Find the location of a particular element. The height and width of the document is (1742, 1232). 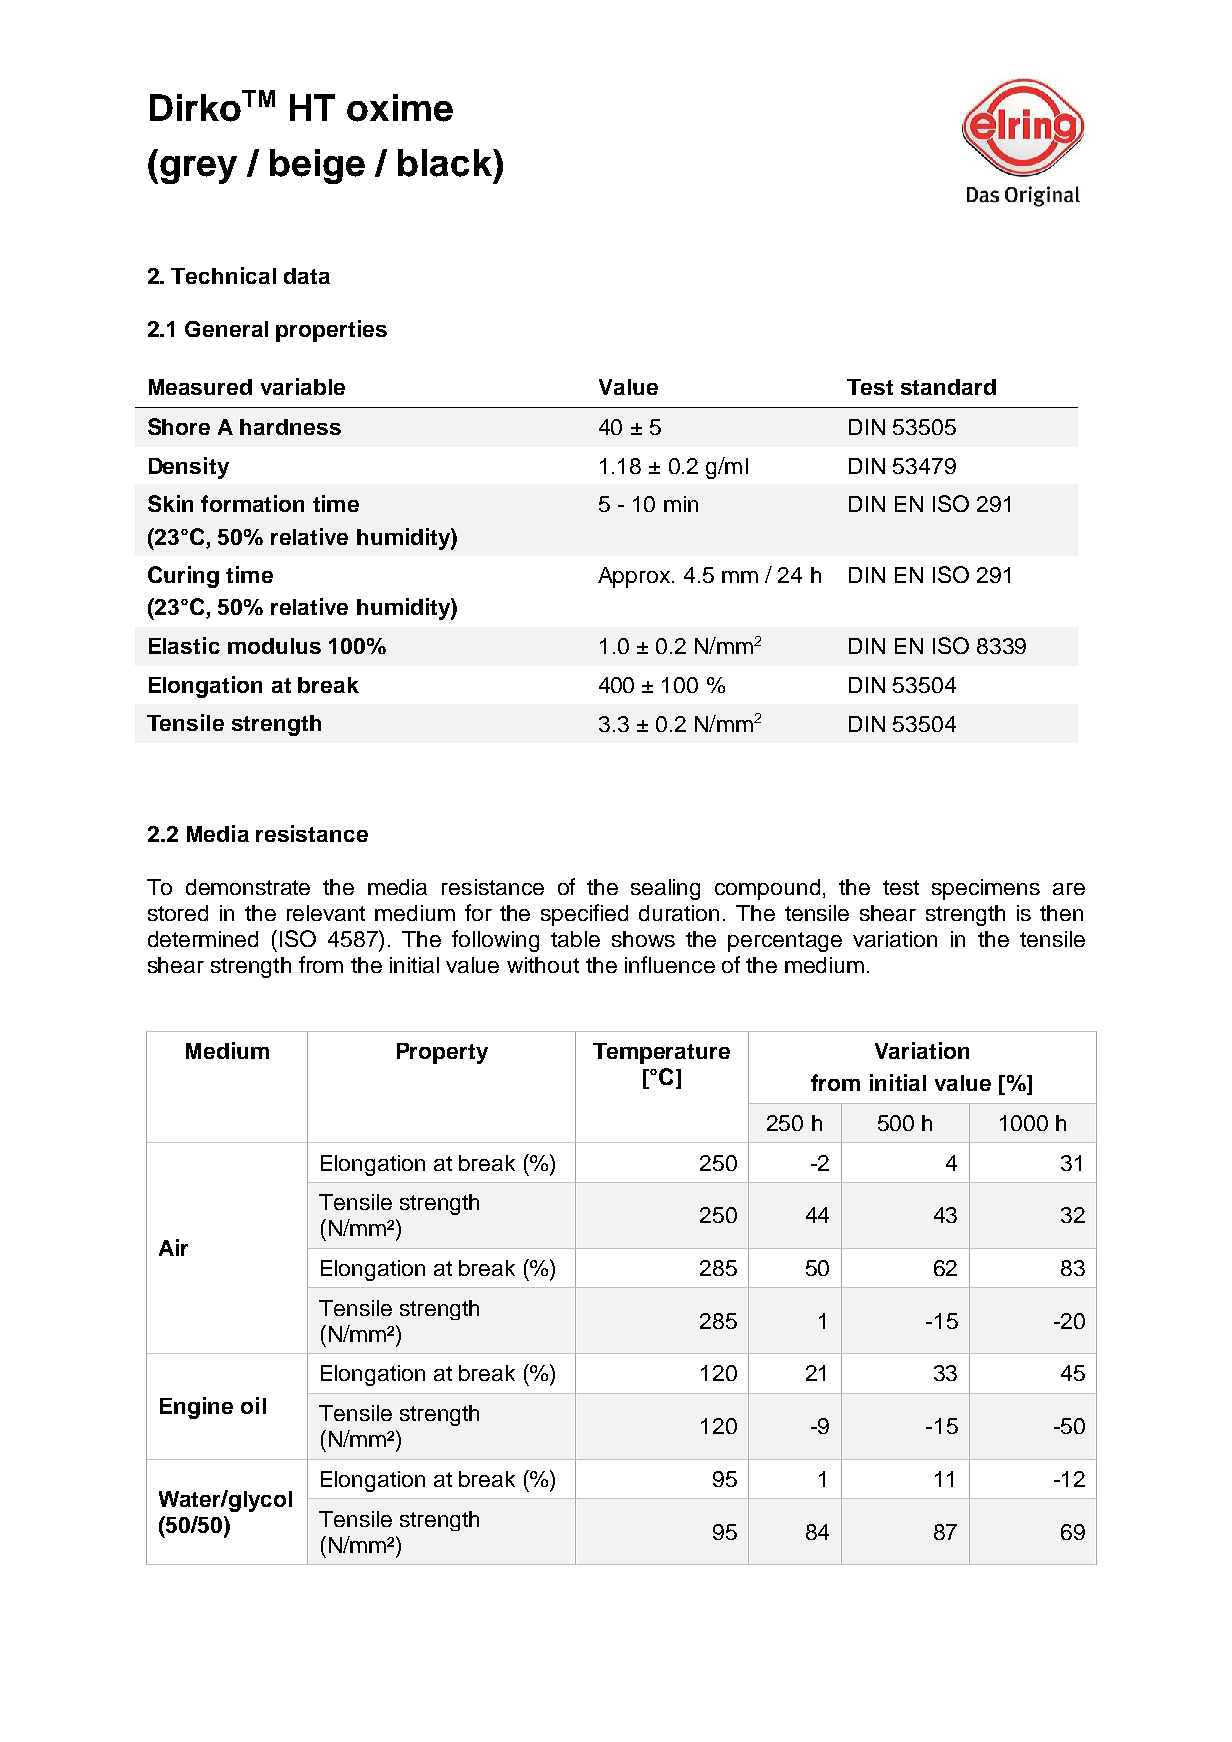

demonstrate is located at coordinates (248, 887).
